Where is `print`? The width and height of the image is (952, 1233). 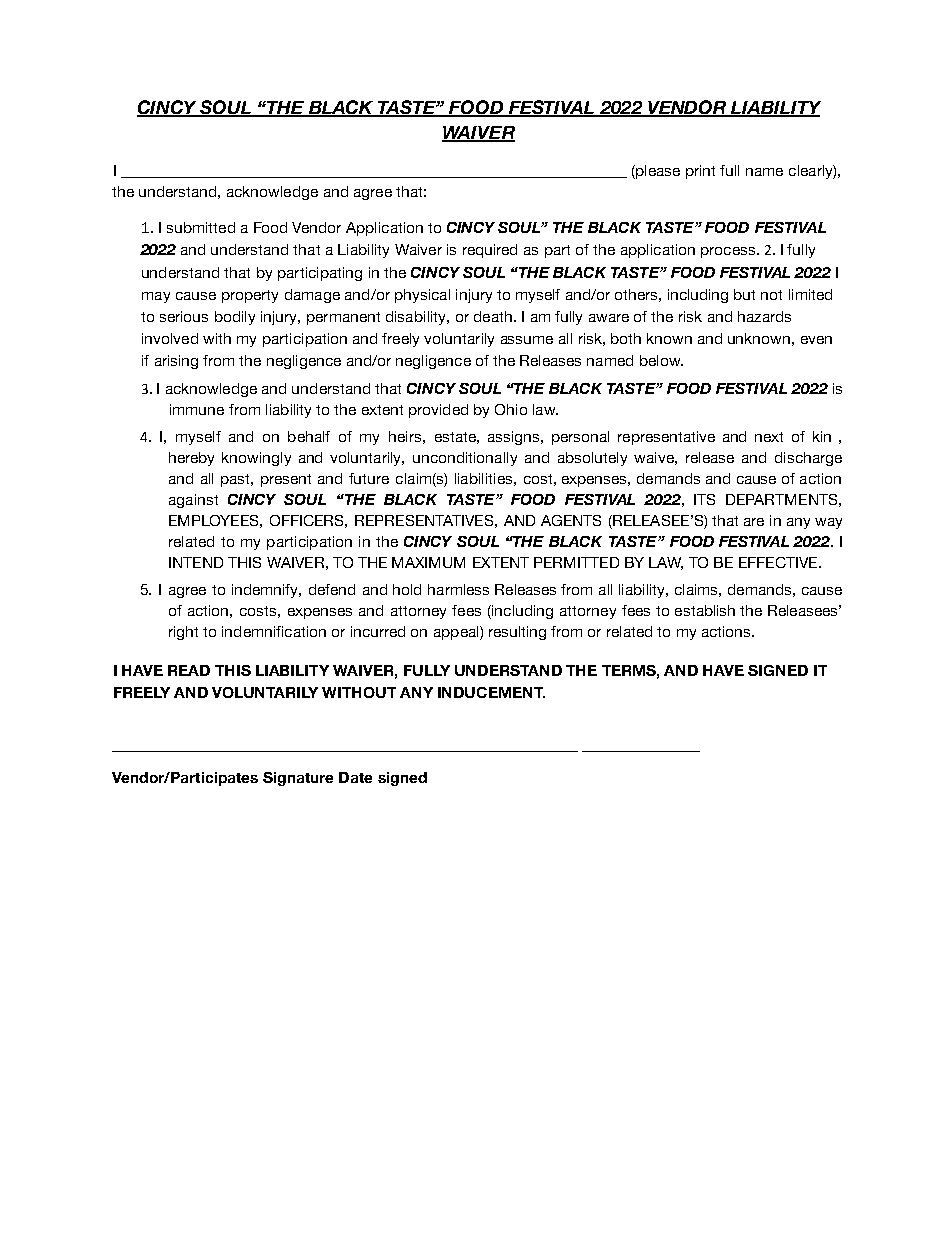 print is located at coordinates (700, 172).
